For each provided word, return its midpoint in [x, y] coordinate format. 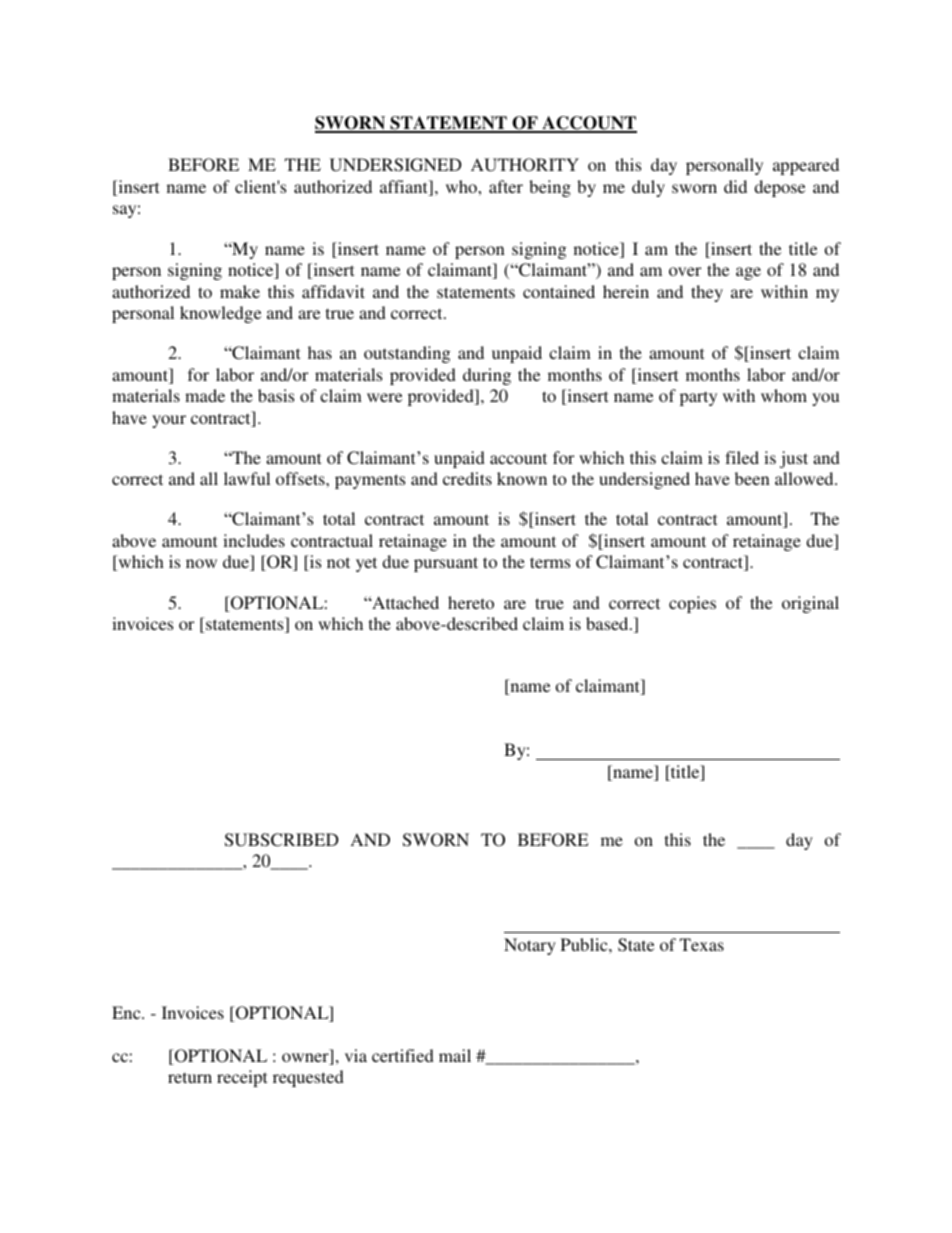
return [190, 1077]
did [735, 186]
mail [455, 1055]
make [240, 291]
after [506, 186]
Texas [702, 944]
